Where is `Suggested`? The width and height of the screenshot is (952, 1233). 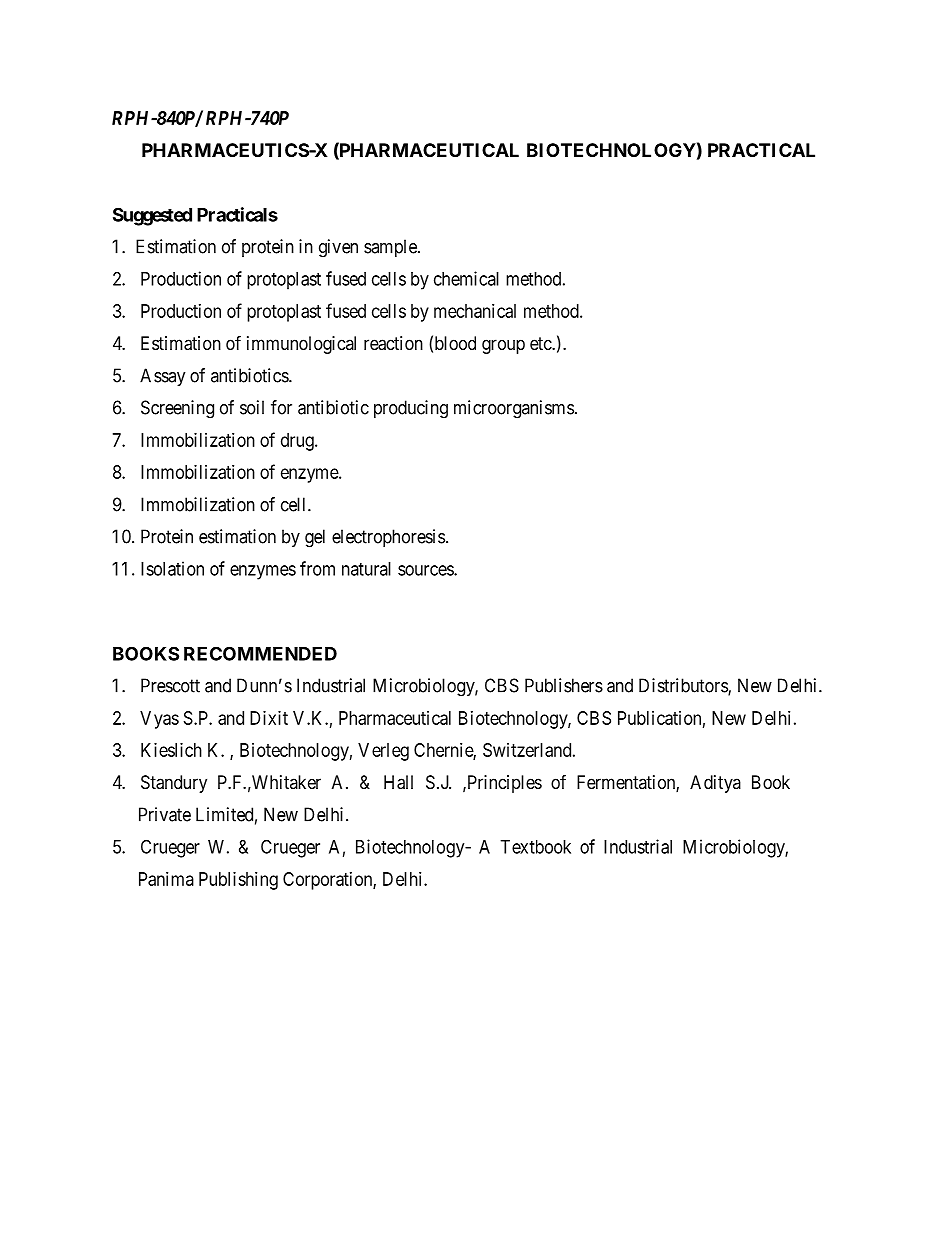 Suggested is located at coordinates (152, 216).
